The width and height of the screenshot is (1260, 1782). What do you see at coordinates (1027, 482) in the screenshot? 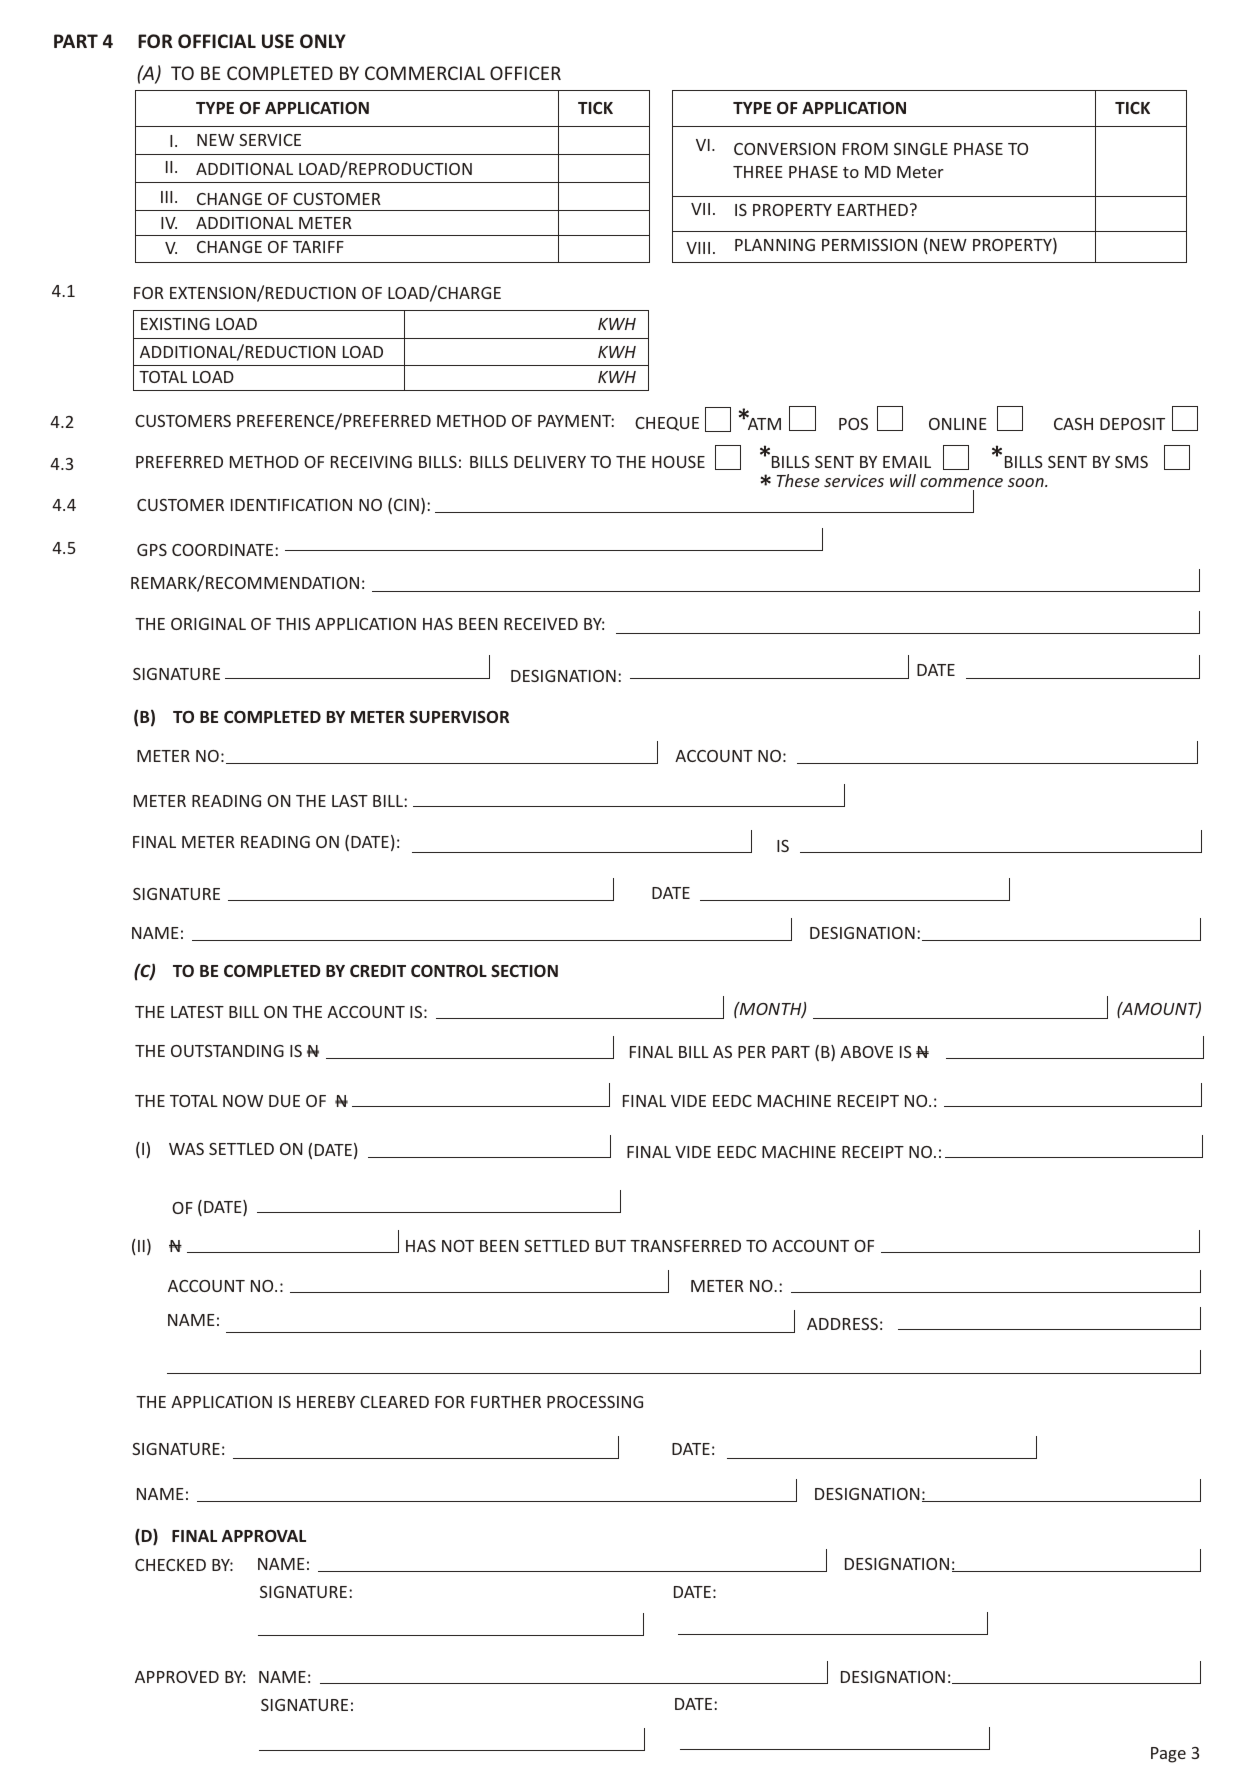
I see `soon` at bounding box center [1027, 482].
